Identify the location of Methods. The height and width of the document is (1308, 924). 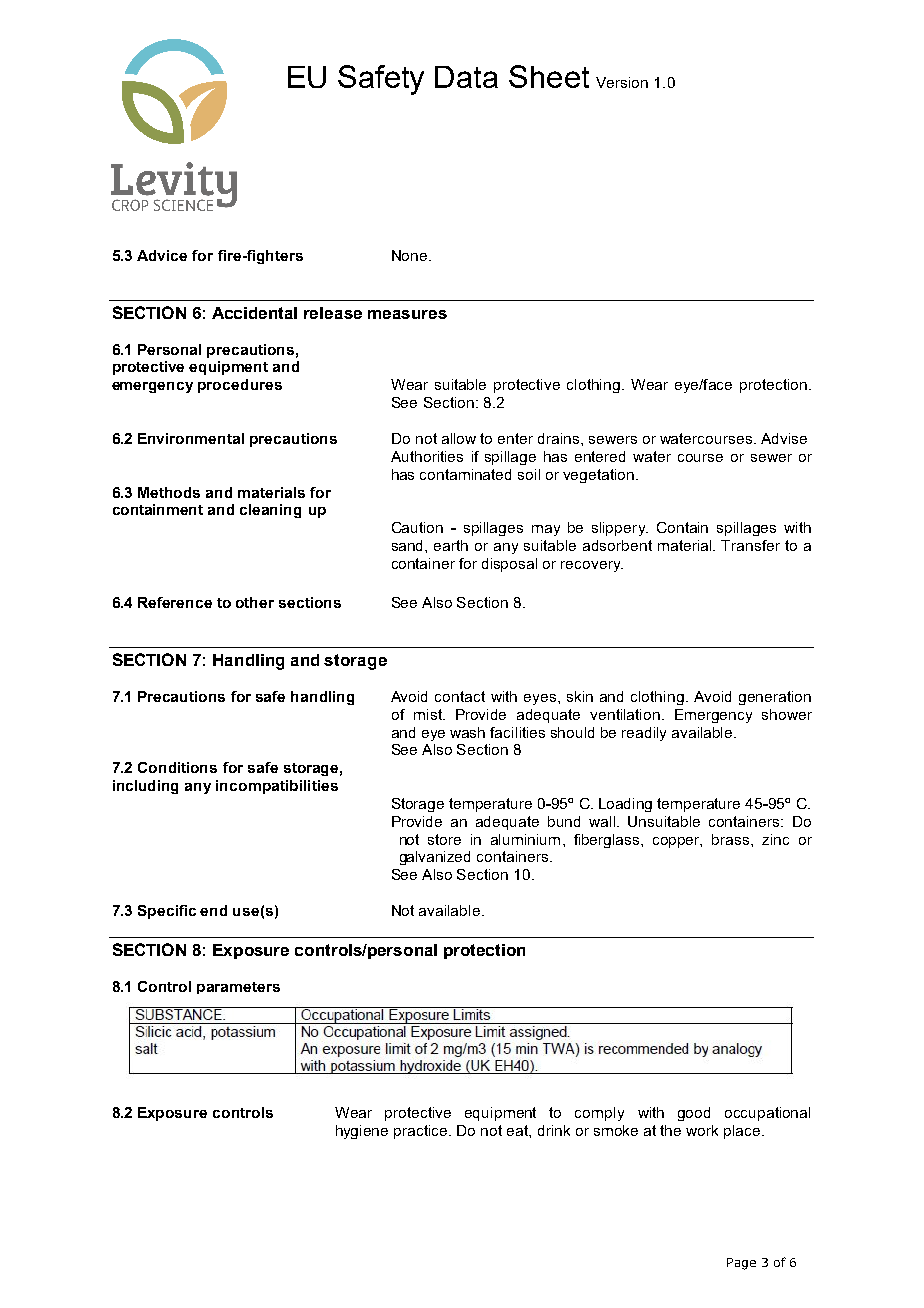
(169, 492).
